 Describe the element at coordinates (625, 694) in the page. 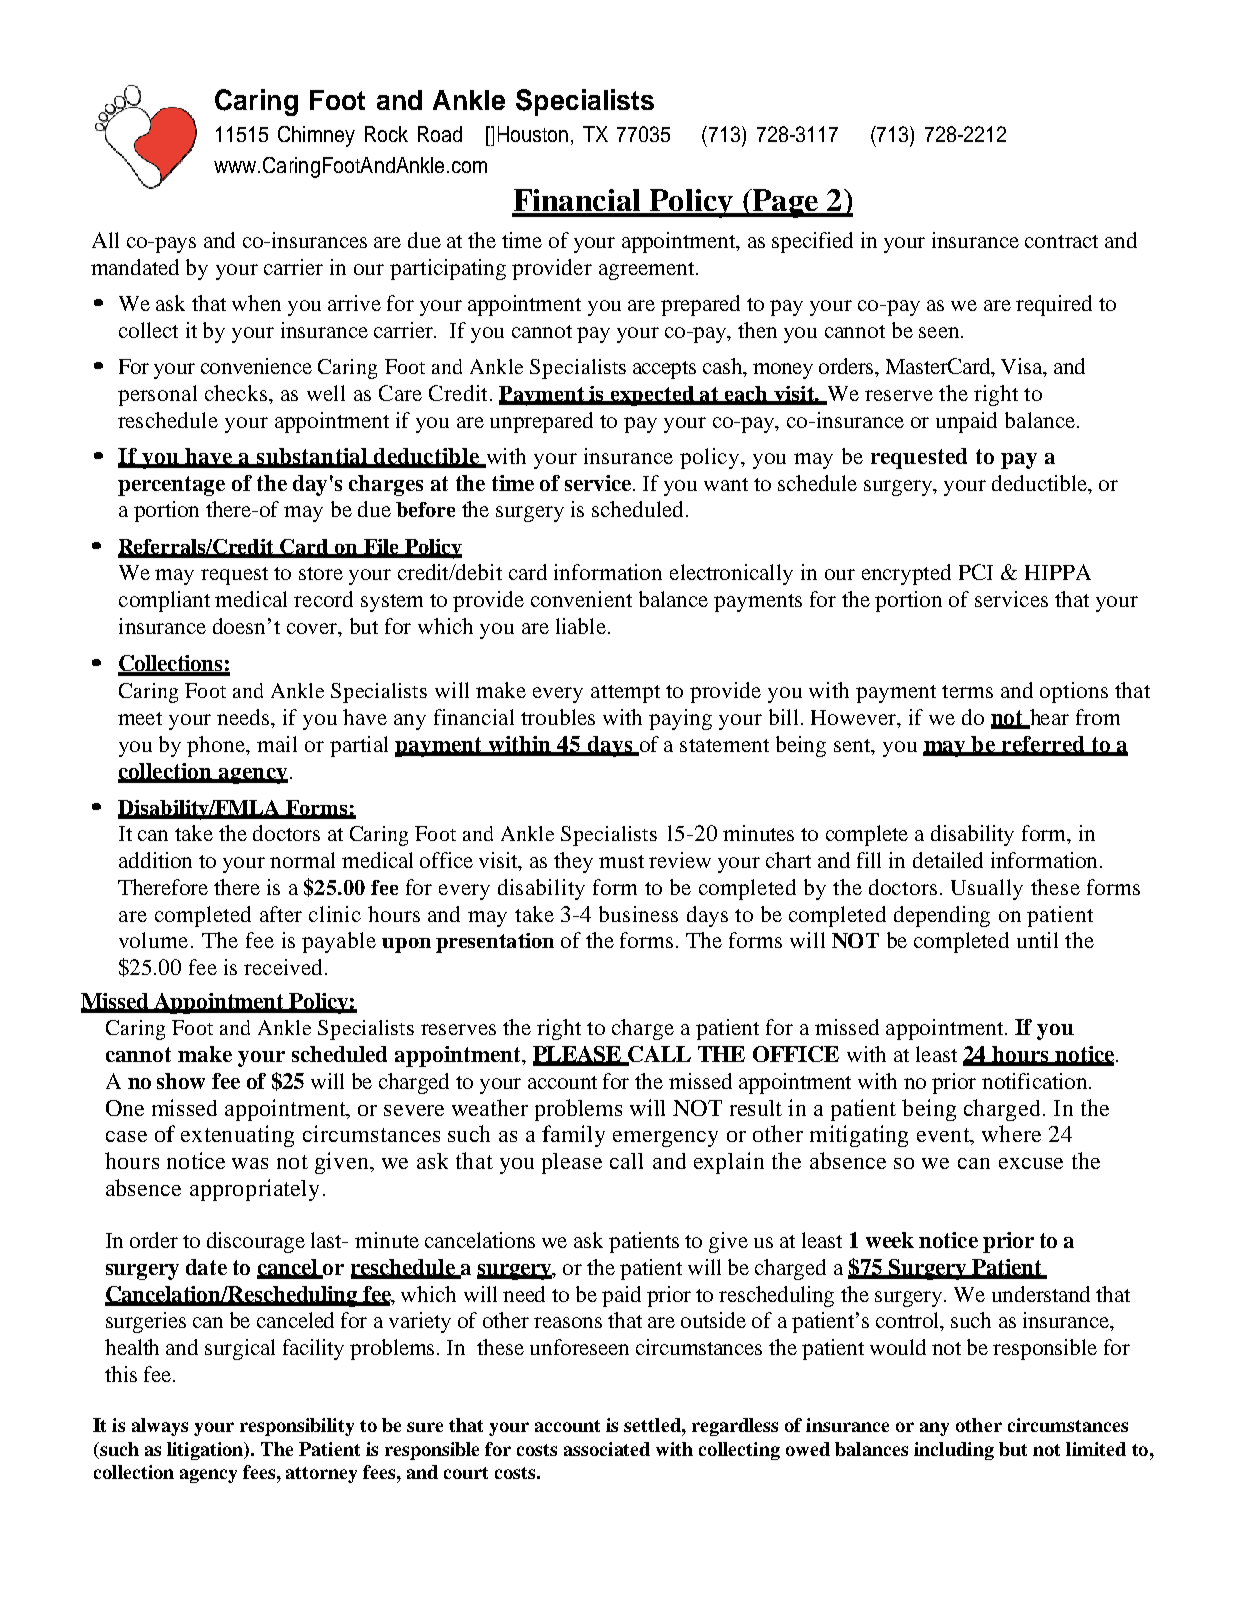

I see `attempt` at that location.
